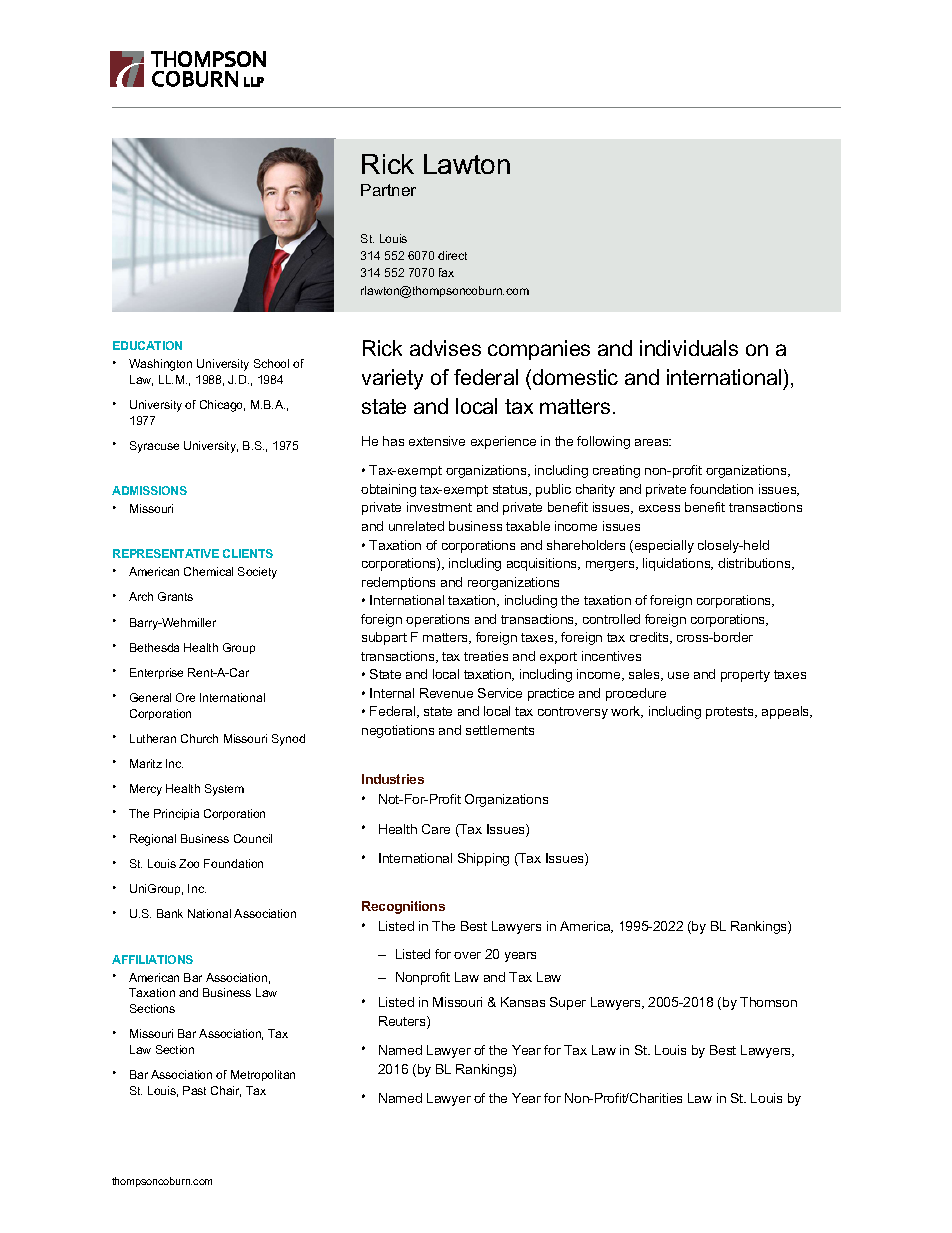  I want to click on Chair, so click(226, 1091).
